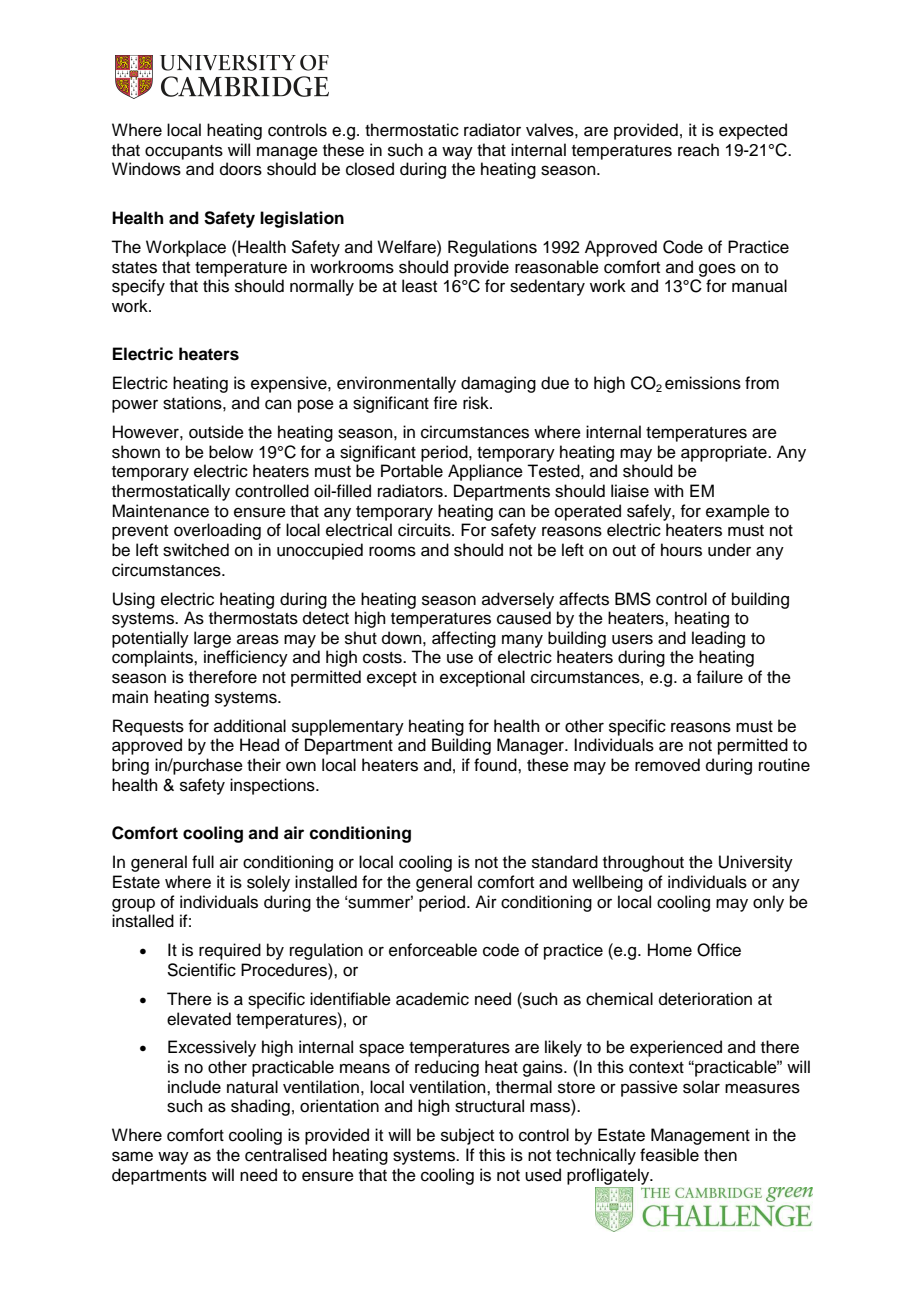 The width and height of the screenshot is (924, 1308). Describe the element at coordinates (496, 765) in the screenshot. I see `found` at that location.
